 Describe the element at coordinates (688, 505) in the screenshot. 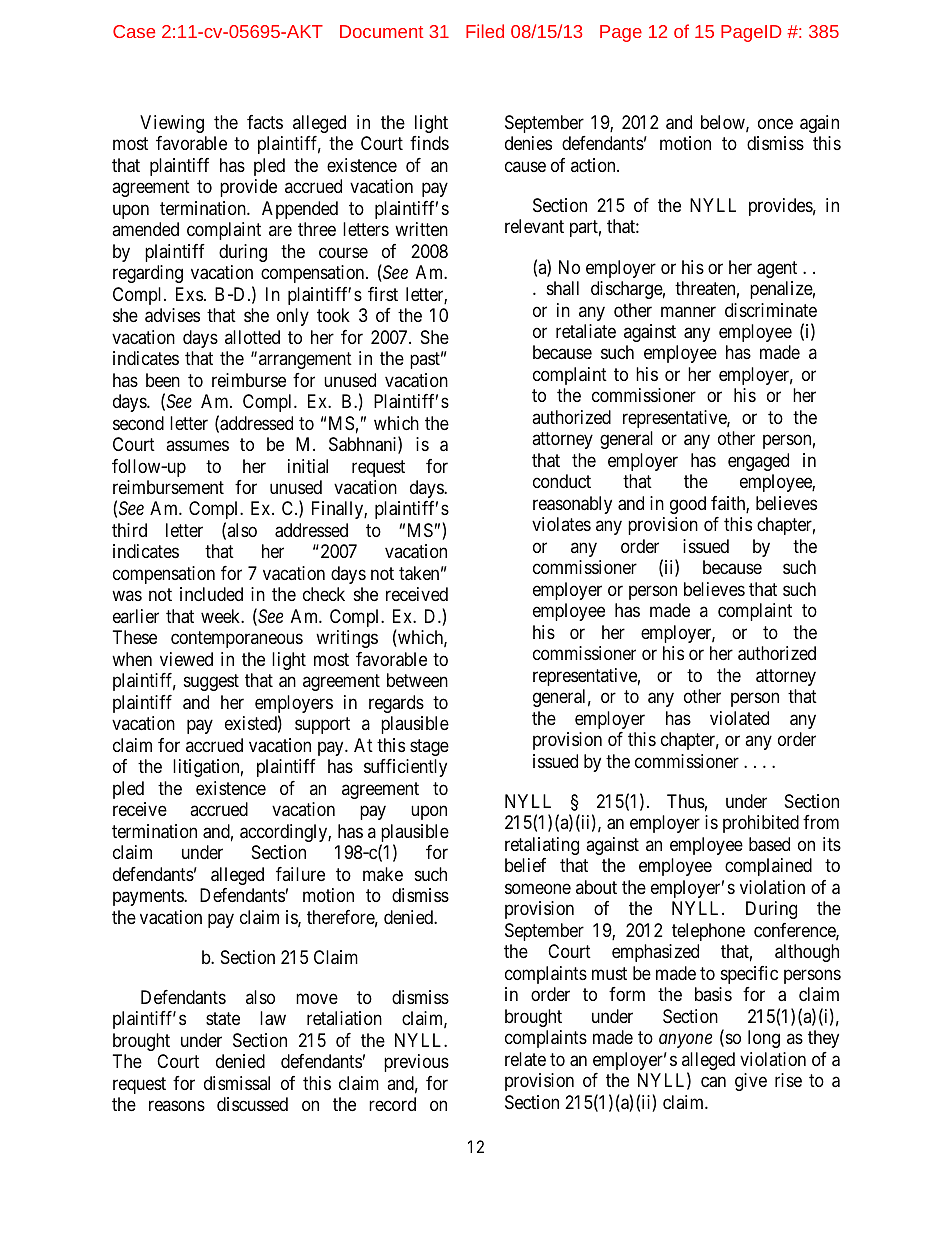

I see `good` at that location.
